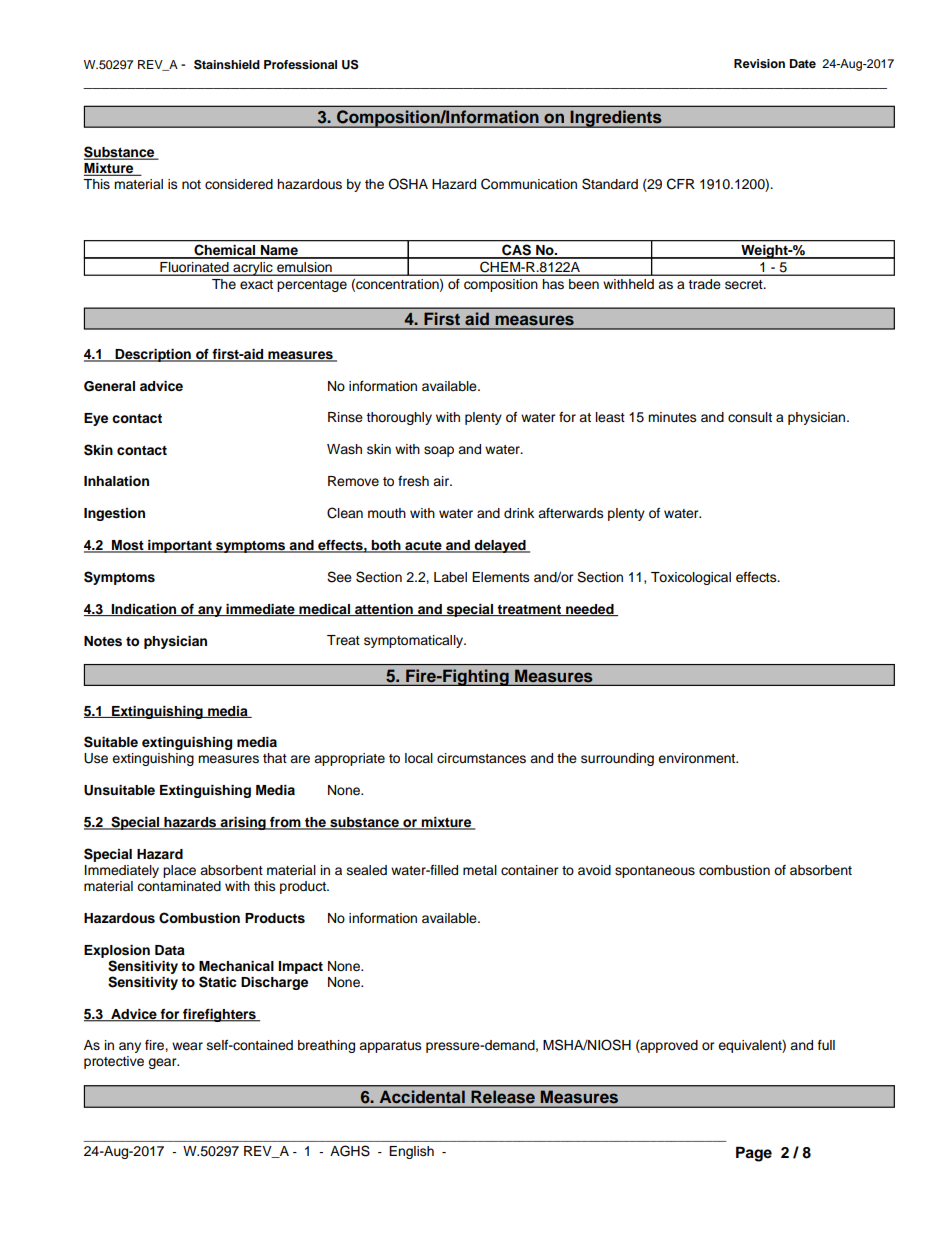 This page has width=952, height=1233. Describe the element at coordinates (408, 184) in the page. I see `OSHA` at that location.
